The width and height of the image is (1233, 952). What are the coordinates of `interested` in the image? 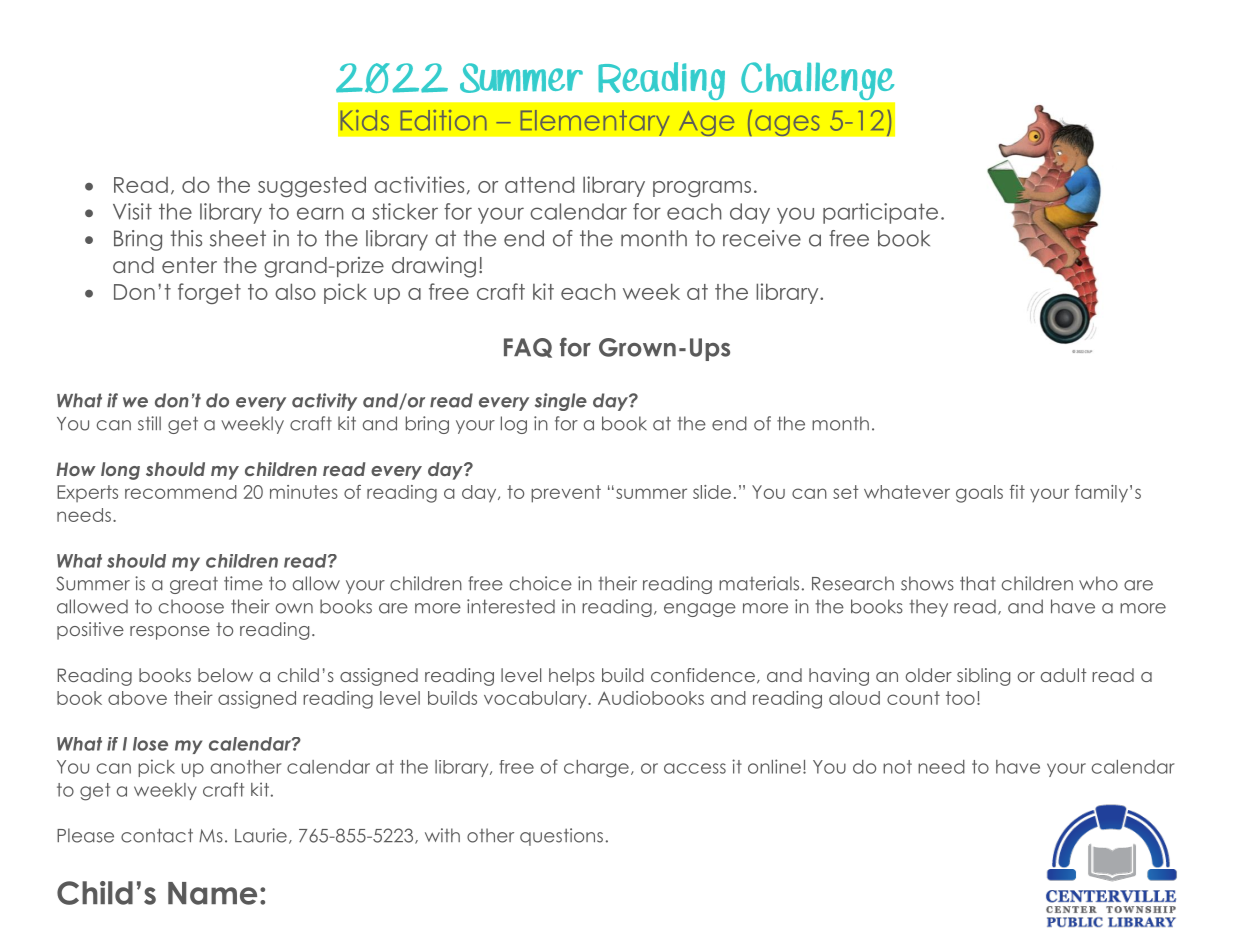 It's located at (511, 606).
